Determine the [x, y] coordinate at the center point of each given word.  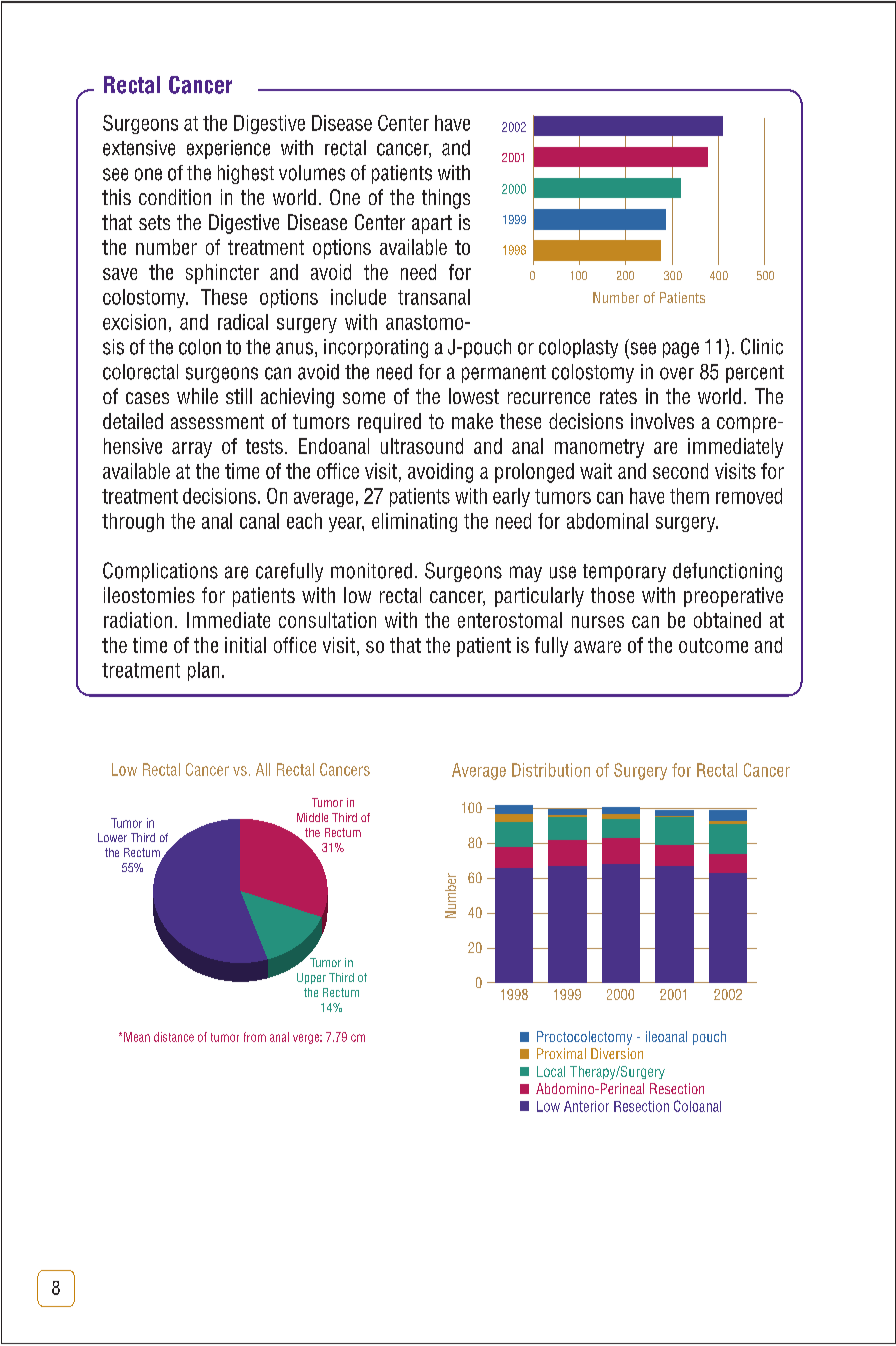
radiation [138, 620]
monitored [371, 571]
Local [551, 1071]
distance [174, 1037]
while [197, 396]
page [681, 350]
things [446, 199]
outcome [713, 645]
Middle [312, 817]
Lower [112, 837]
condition [175, 197]
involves [662, 421]
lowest [474, 396]
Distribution [551, 770]
